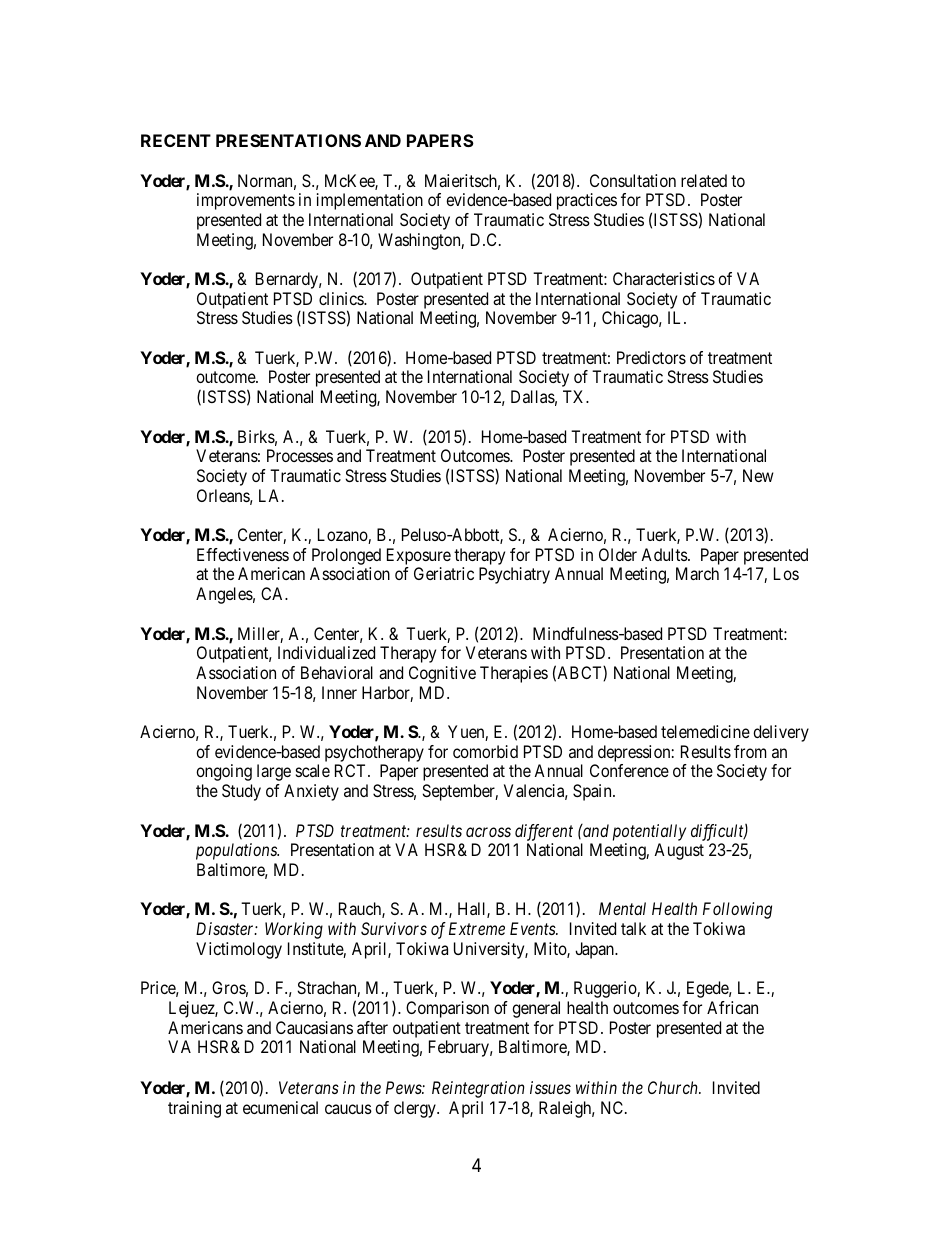 The image size is (952, 1233). What do you see at coordinates (679, 851) in the screenshot?
I see `August` at bounding box center [679, 851].
